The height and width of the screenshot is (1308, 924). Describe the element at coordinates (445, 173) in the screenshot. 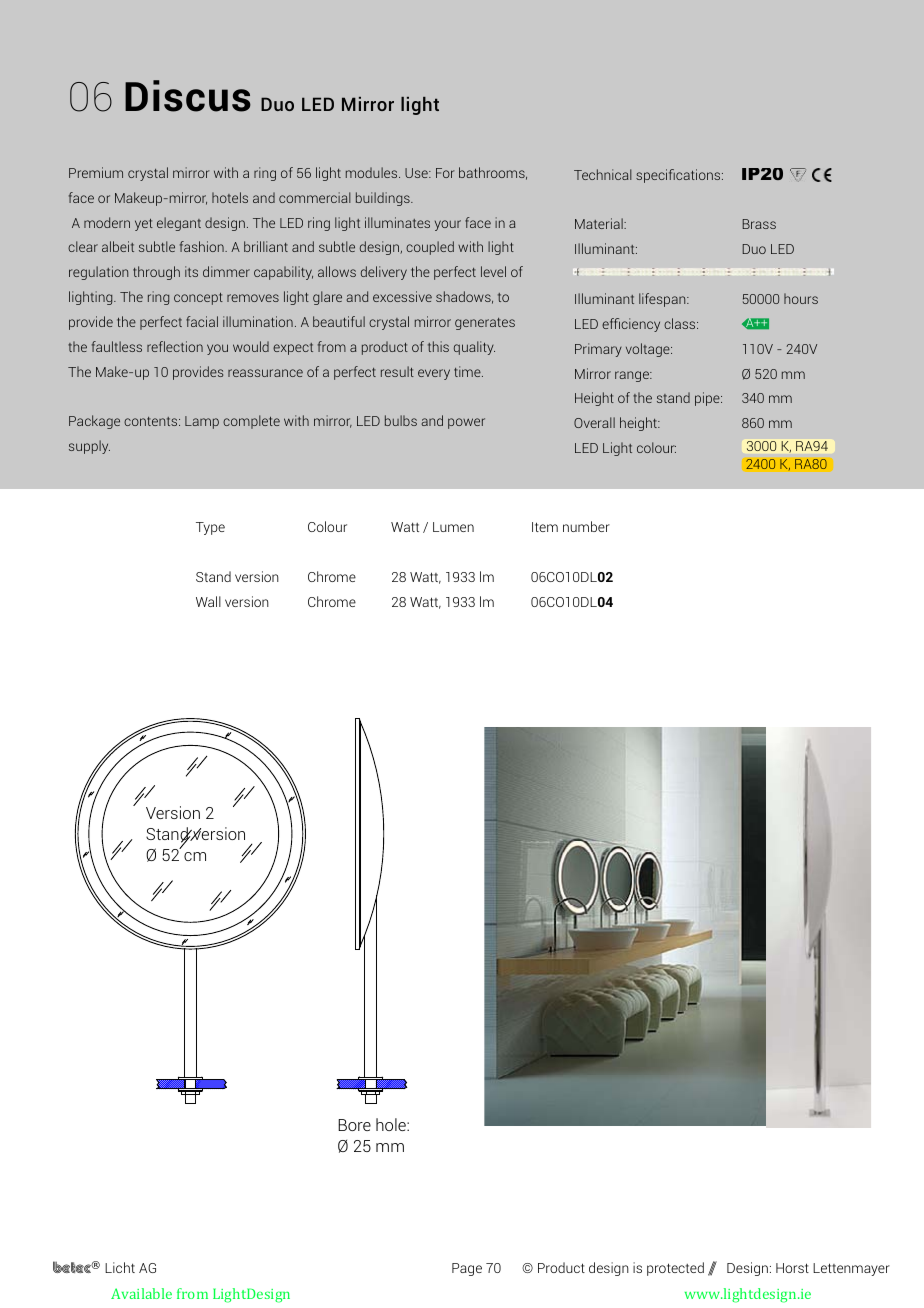

I see `For` at that location.
